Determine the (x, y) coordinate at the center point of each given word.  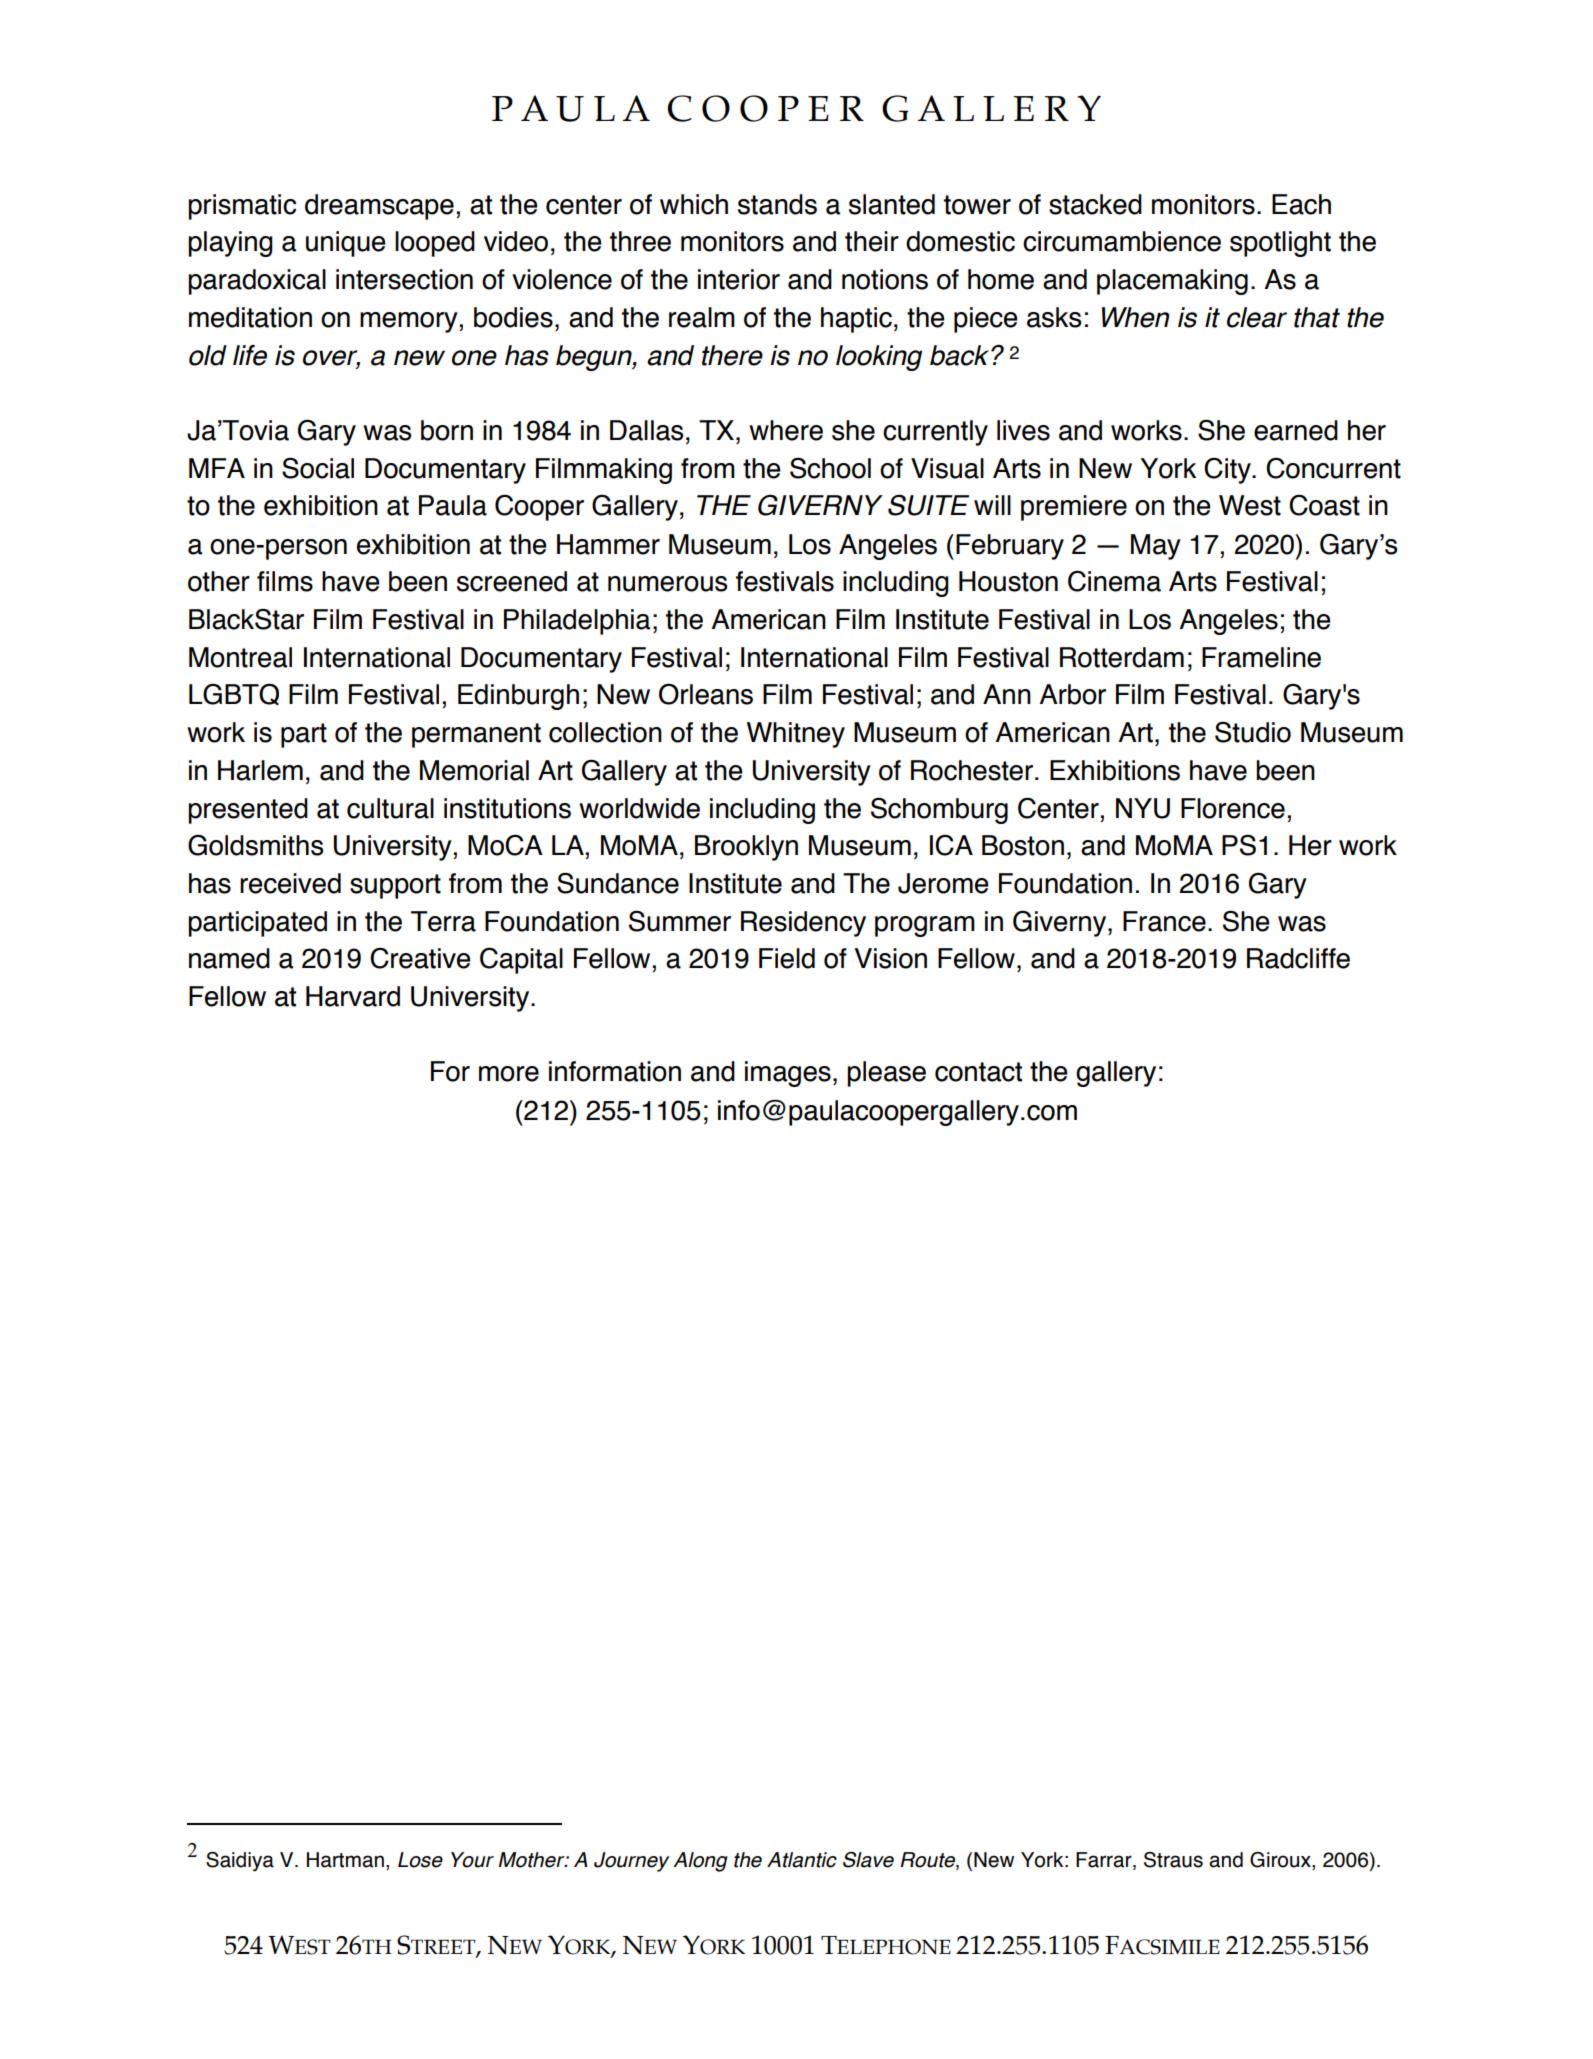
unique (346, 244)
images (788, 1074)
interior (739, 279)
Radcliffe (1298, 958)
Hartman (345, 1860)
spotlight (1280, 244)
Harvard (353, 996)
